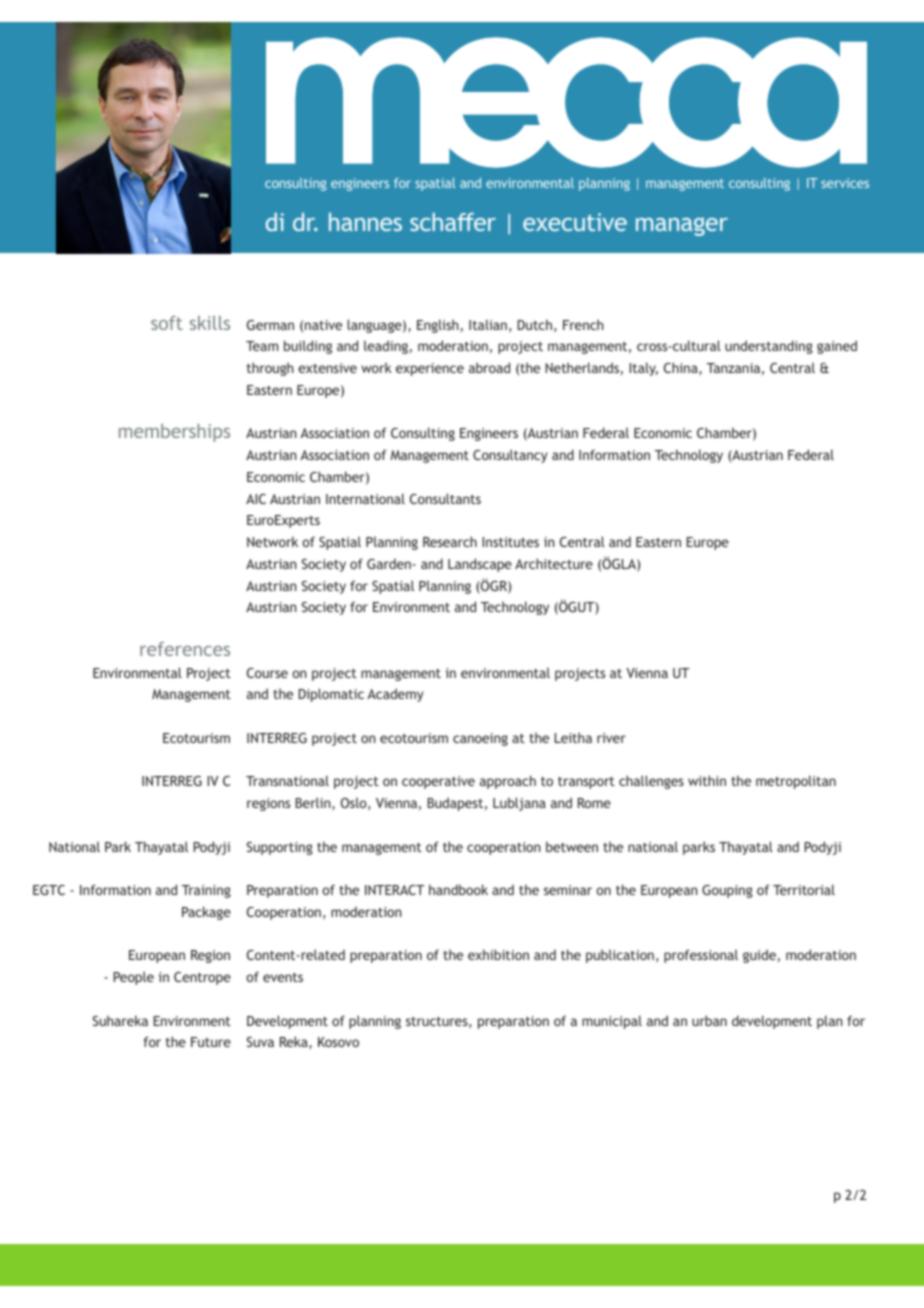 The height and width of the screenshot is (1308, 924). What do you see at coordinates (185, 649) in the screenshot?
I see `references` at bounding box center [185, 649].
